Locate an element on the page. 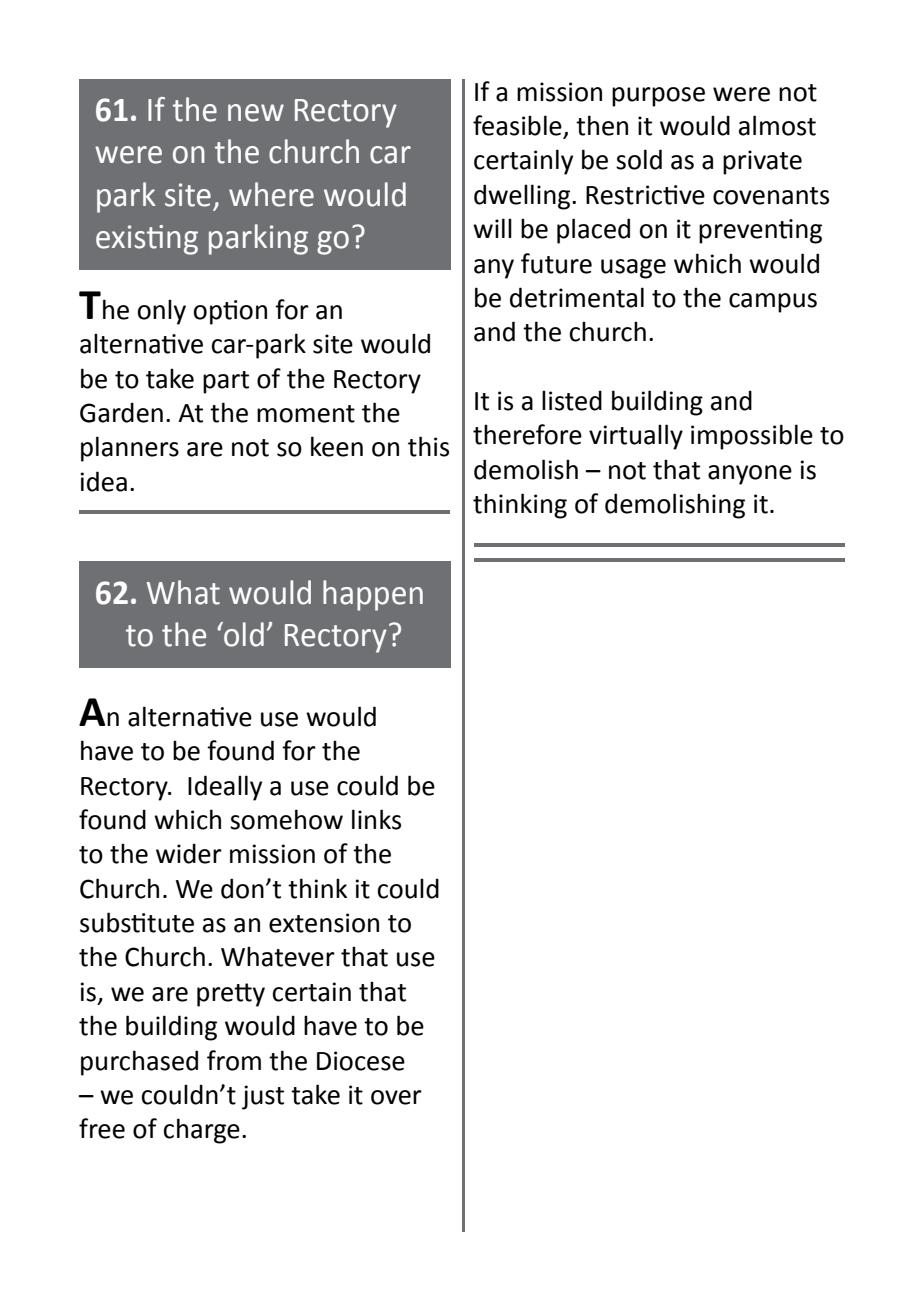 This document has width=924, height=1311. part is located at coordinates (226, 382).
